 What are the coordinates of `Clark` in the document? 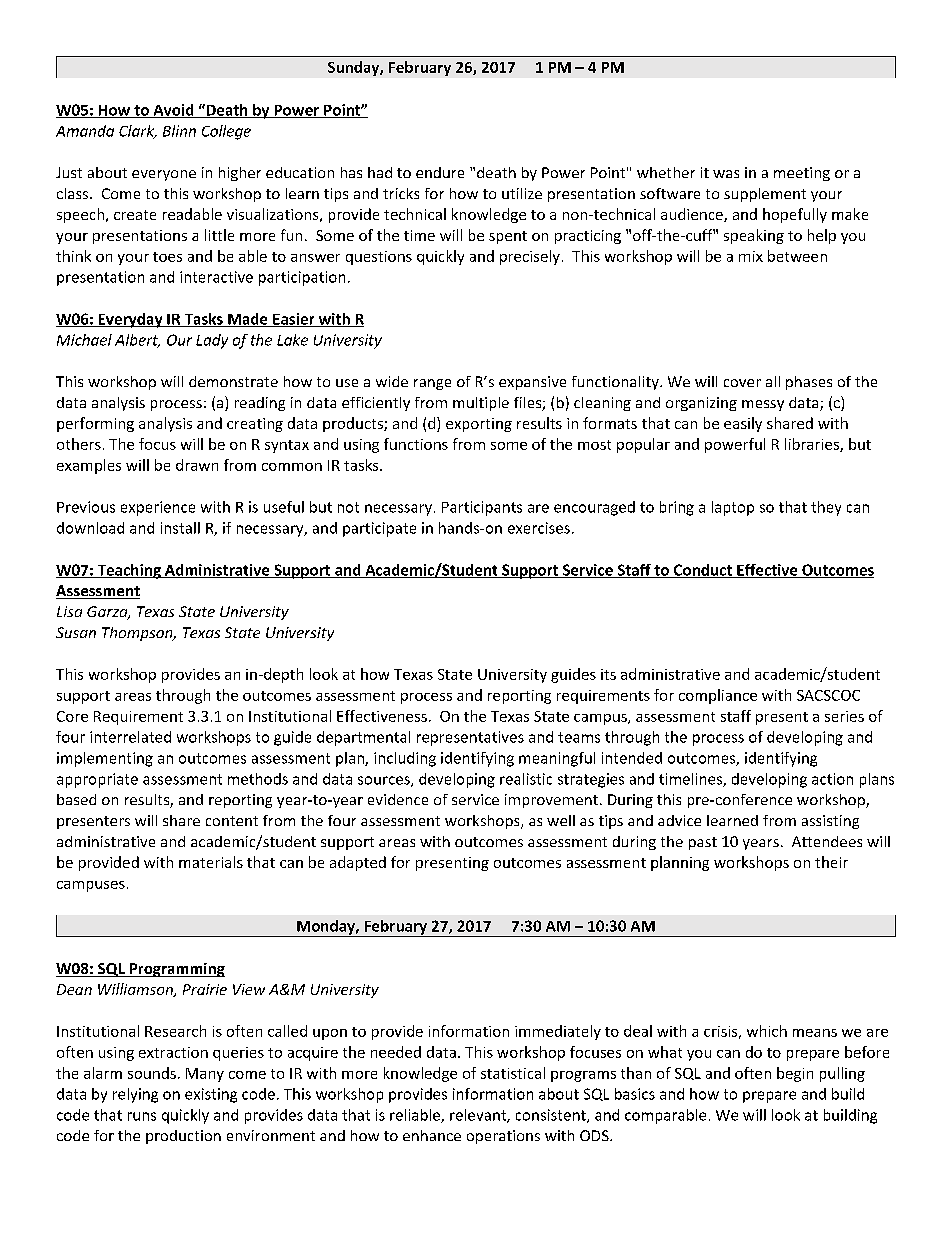 It's located at (138, 132).
